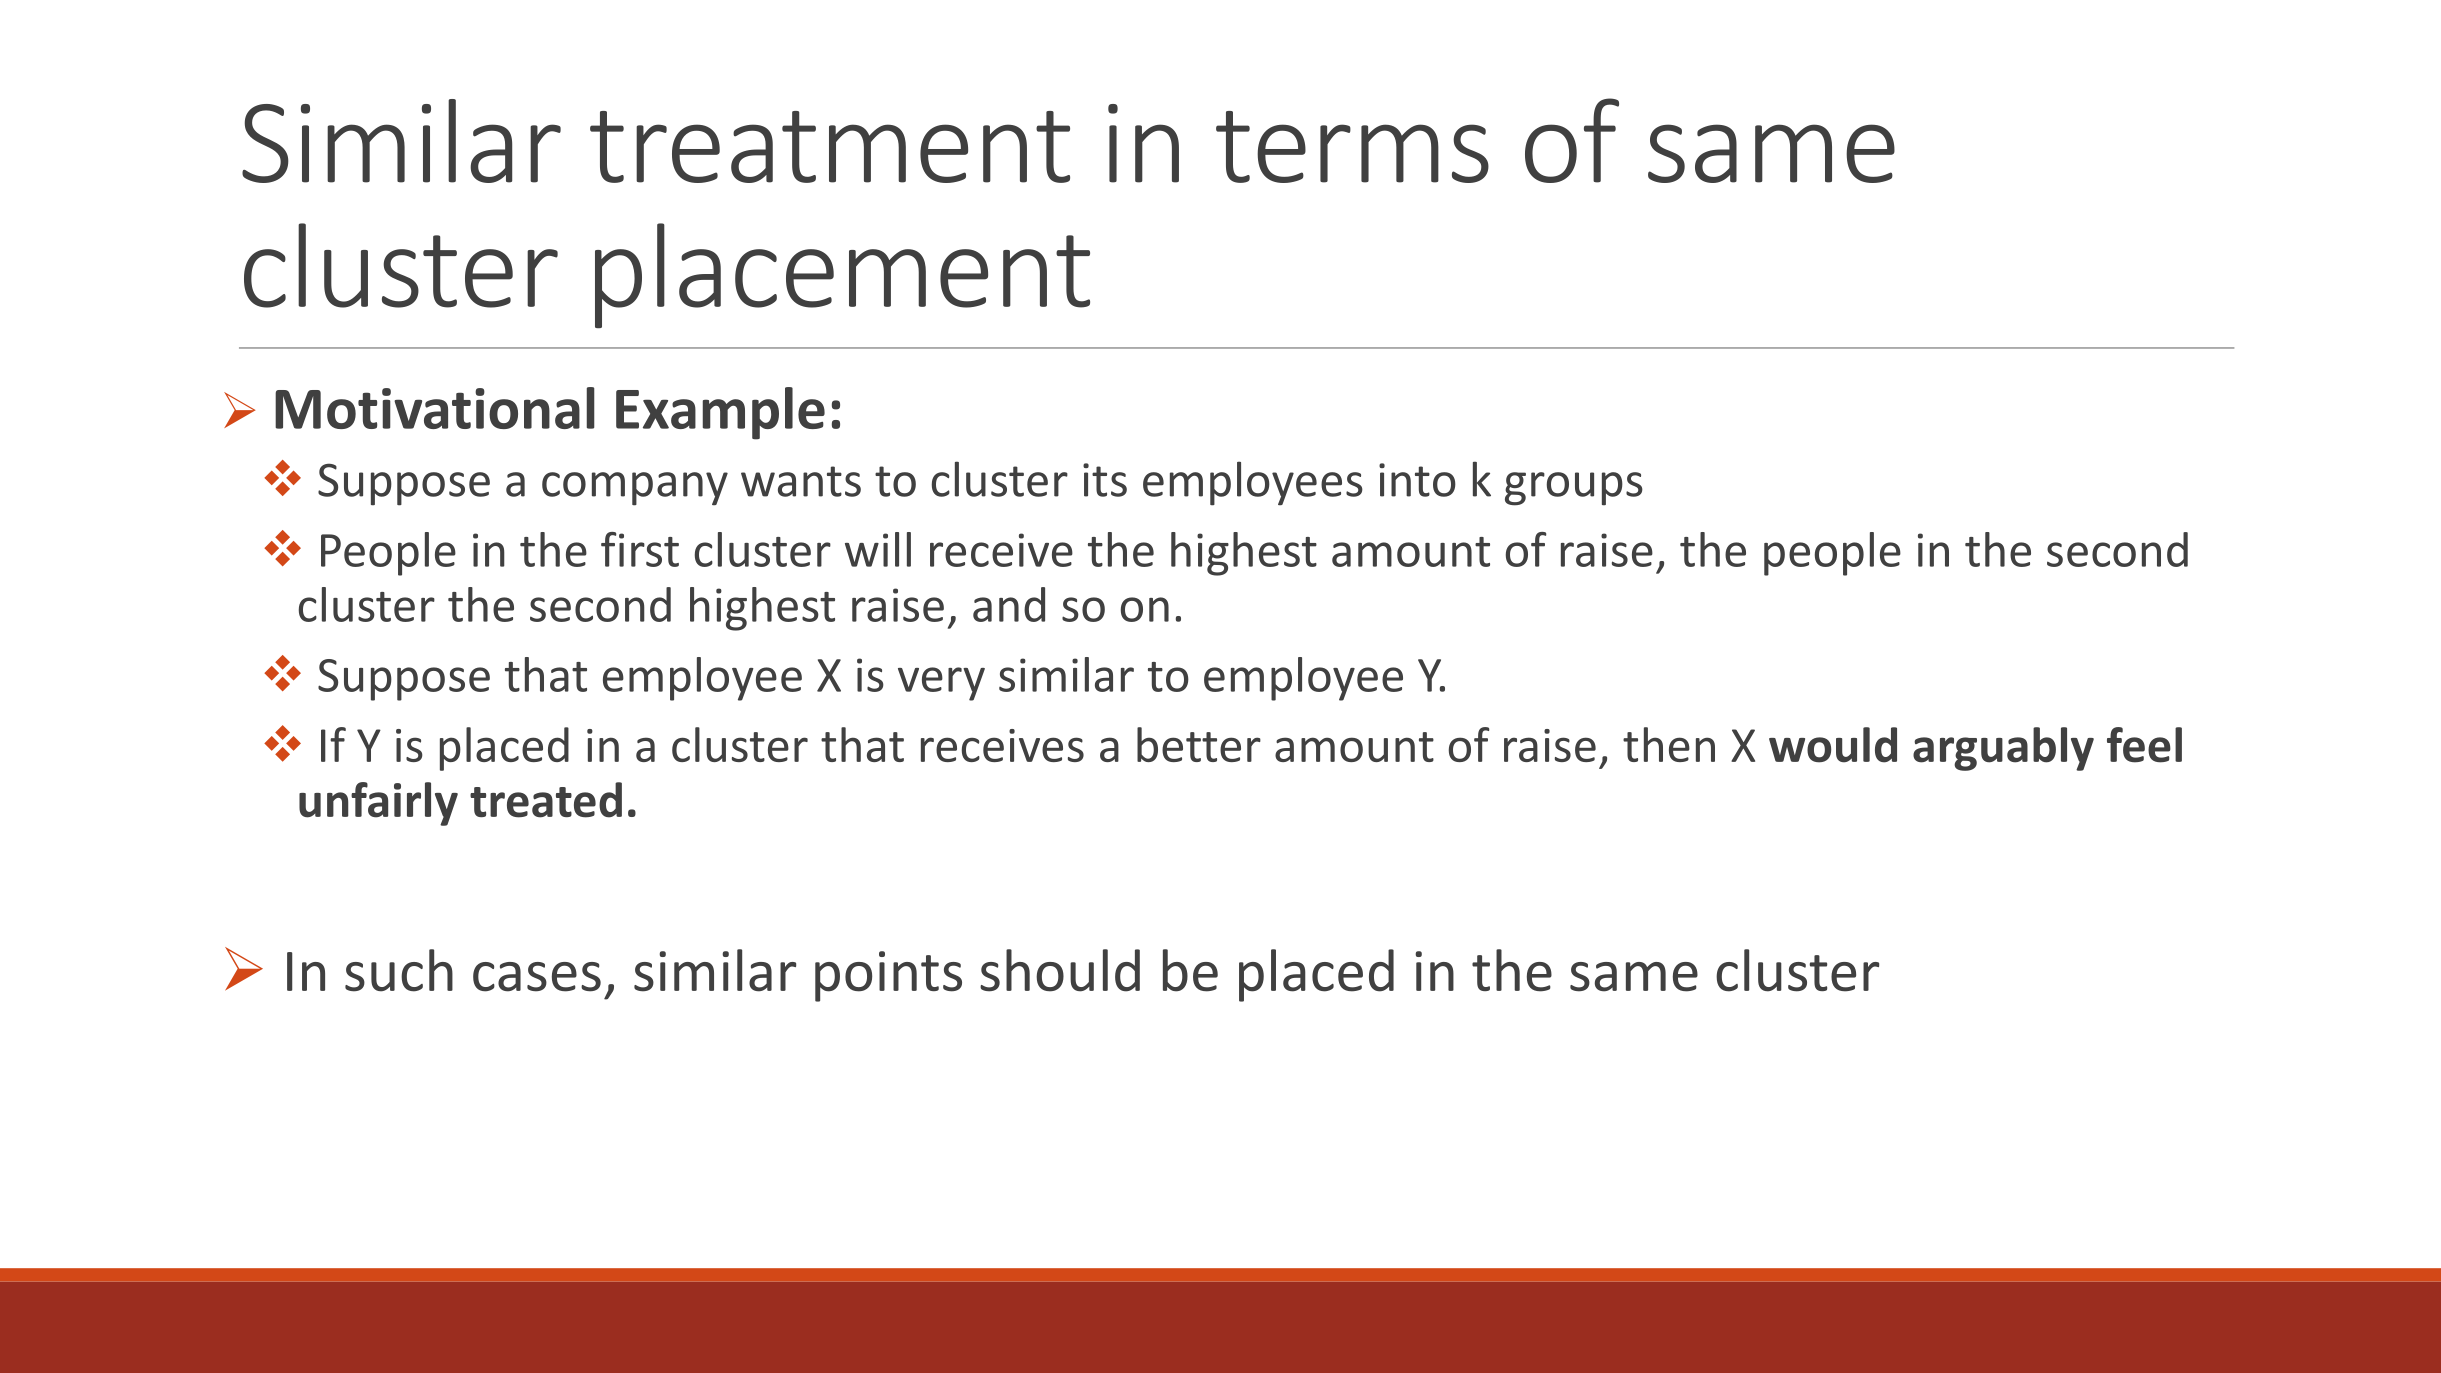  I want to click on would, so click(1833, 745).
